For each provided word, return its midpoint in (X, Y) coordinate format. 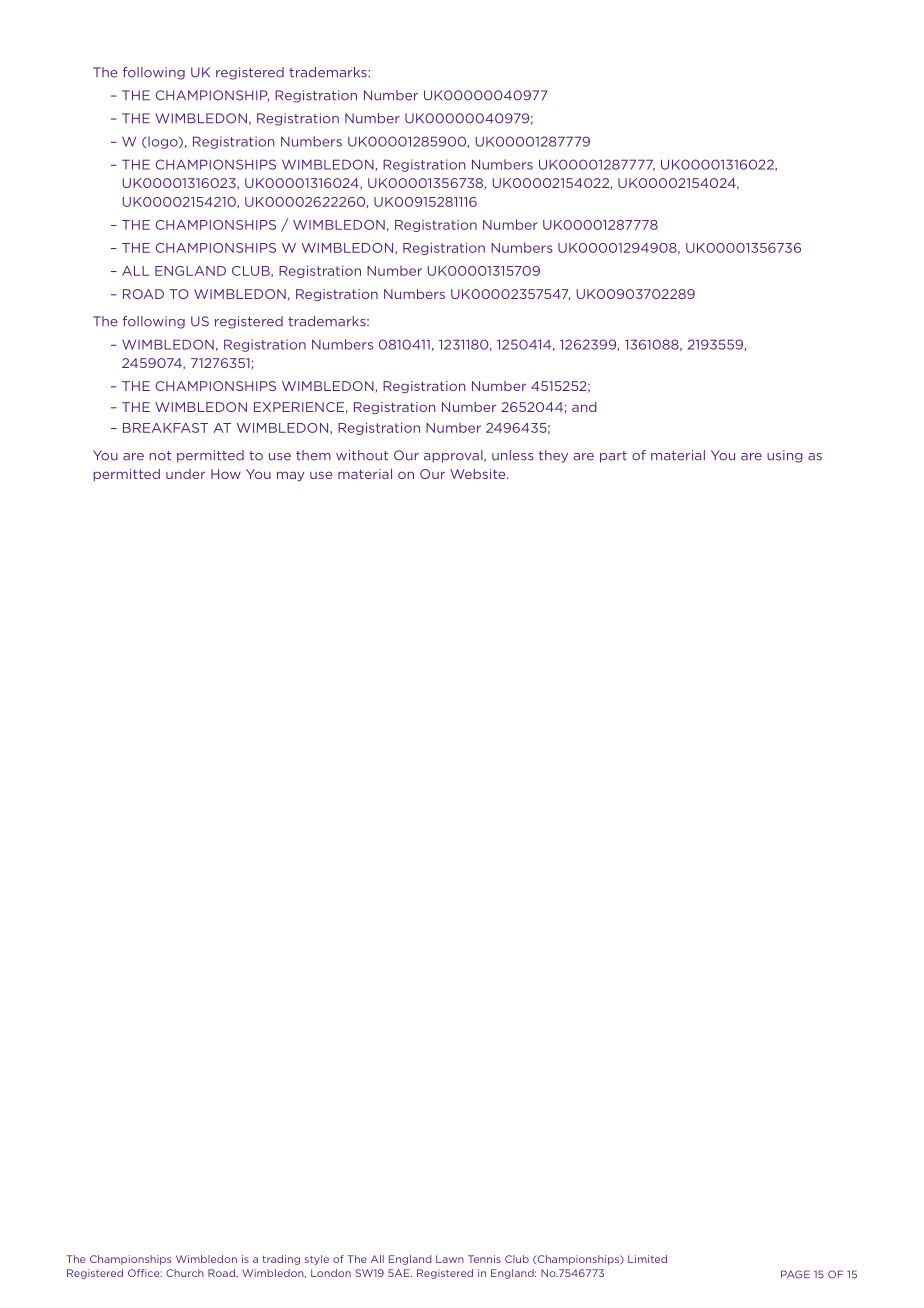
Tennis (484, 1259)
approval (454, 456)
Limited (647, 1259)
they (553, 456)
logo (164, 142)
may (290, 476)
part (613, 457)
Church (185, 1273)
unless (513, 455)
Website (479, 474)
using (785, 456)
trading (281, 1260)
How (226, 474)
